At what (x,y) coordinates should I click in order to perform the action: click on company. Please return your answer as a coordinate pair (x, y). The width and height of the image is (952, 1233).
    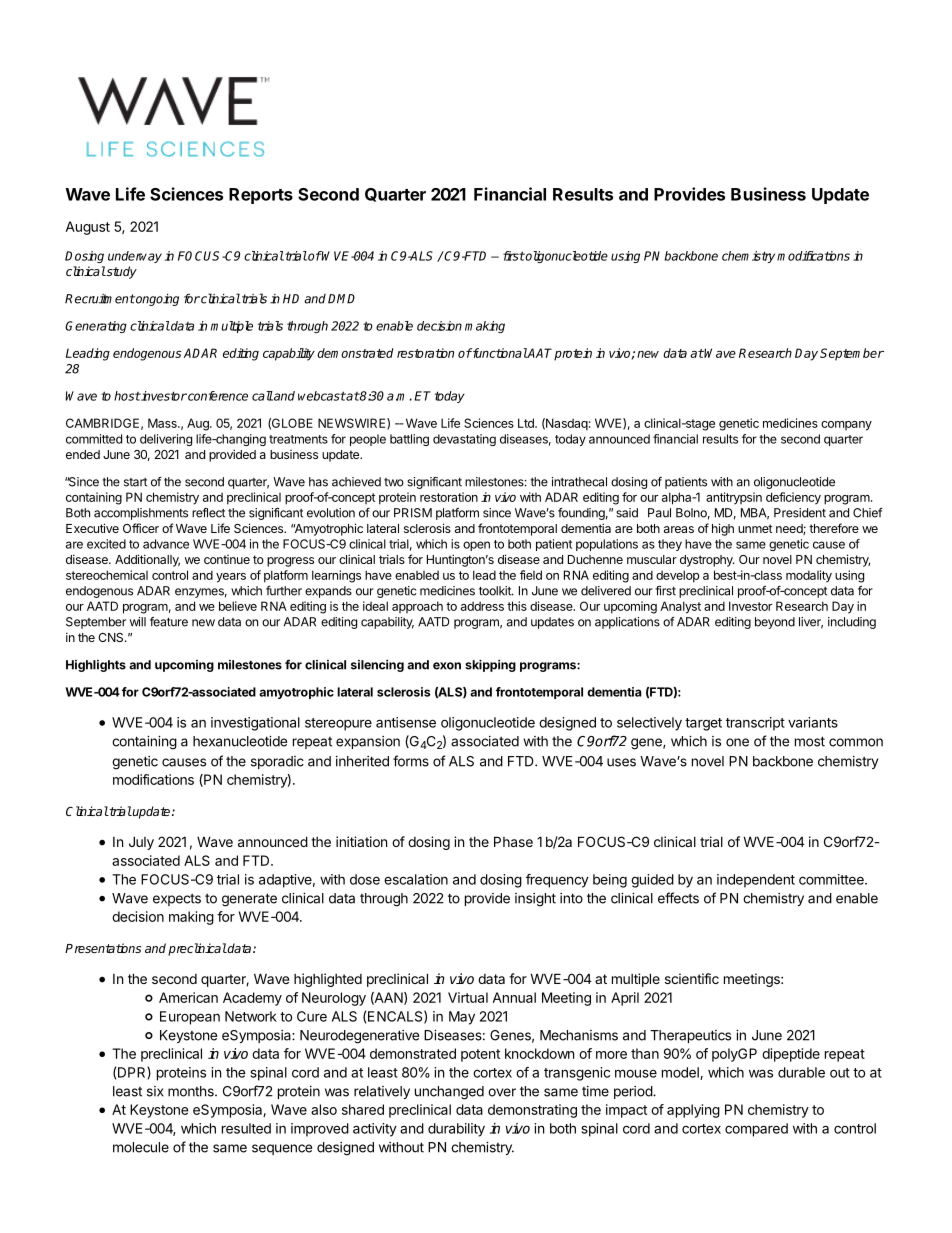
    Looking at the image, I should click on (846, 426).
